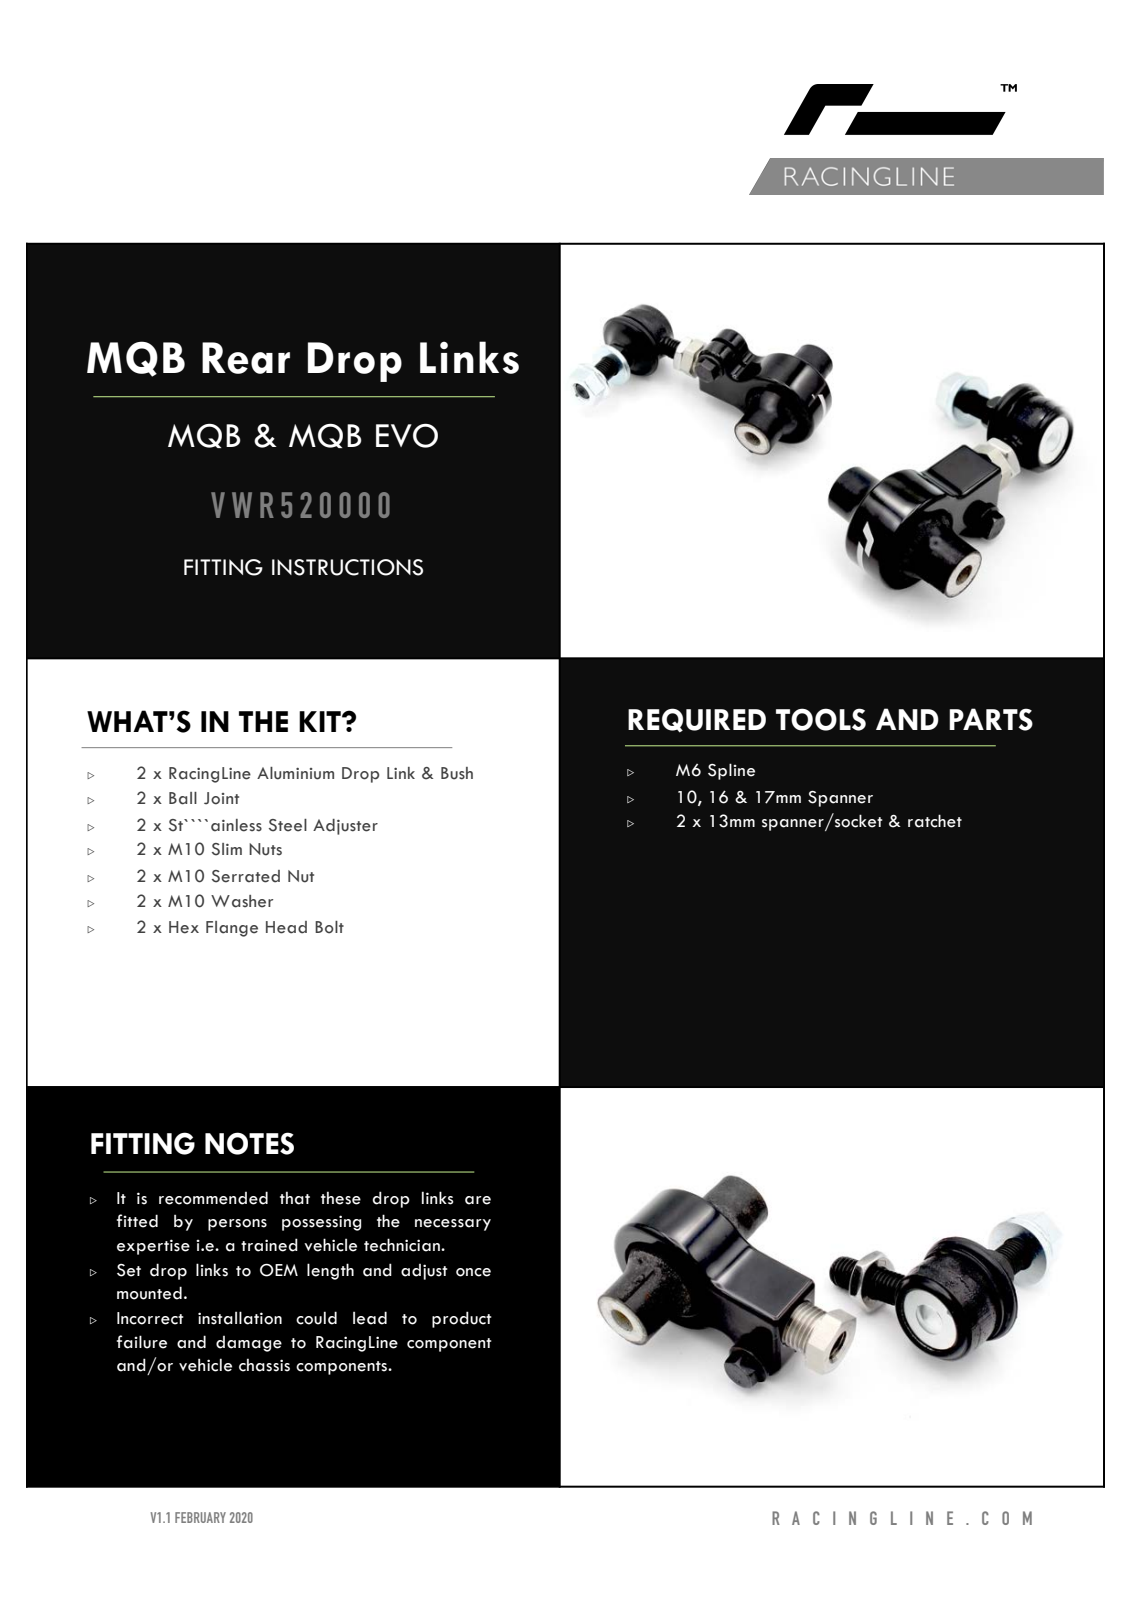  What do you see at coordinates (232, 929) in the document?
I see `Flange` at bounding box center [232, 929].
